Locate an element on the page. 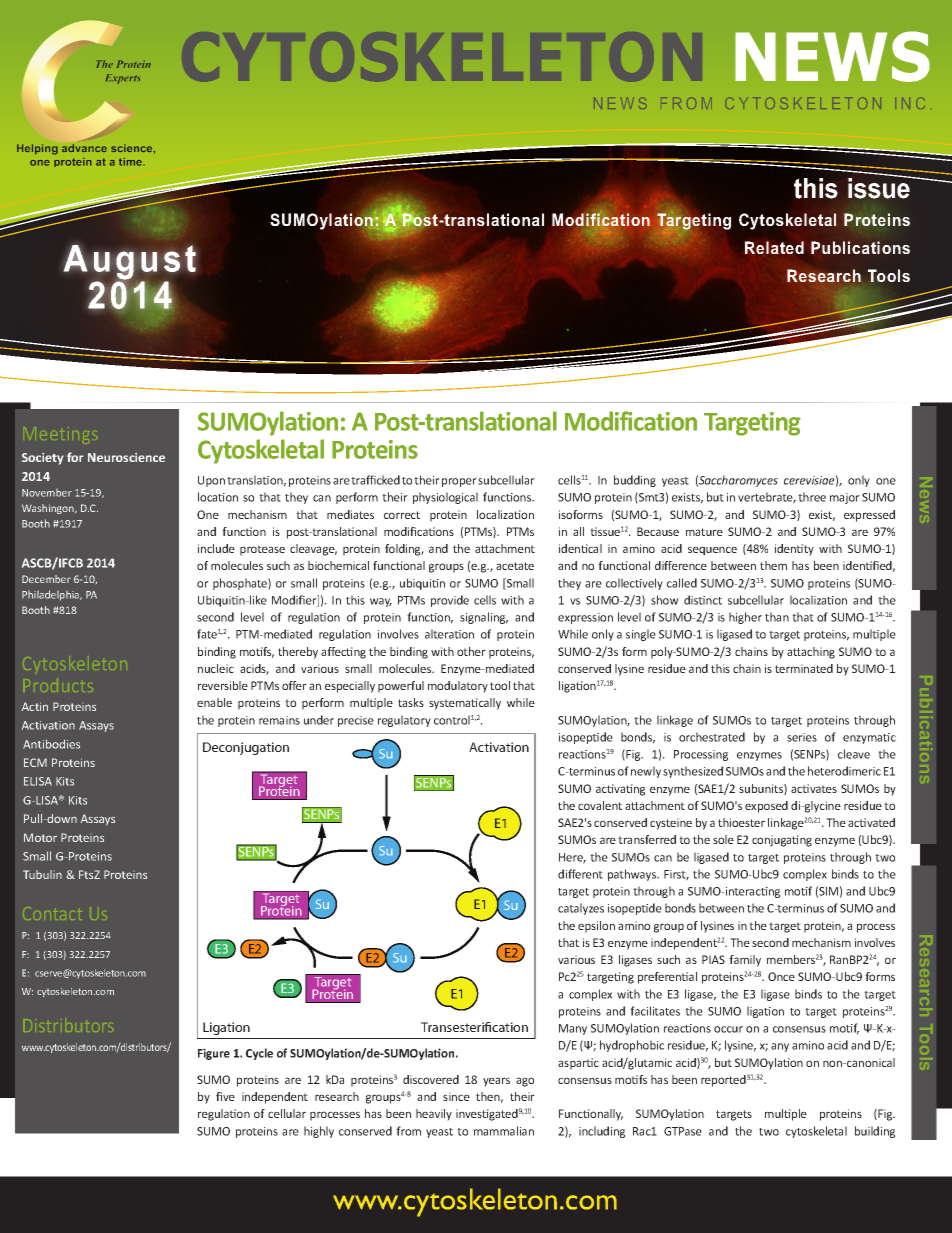 Image resolution: width=952 pixels, height=1233 pixels. August is located at coordinates (129, 263).
